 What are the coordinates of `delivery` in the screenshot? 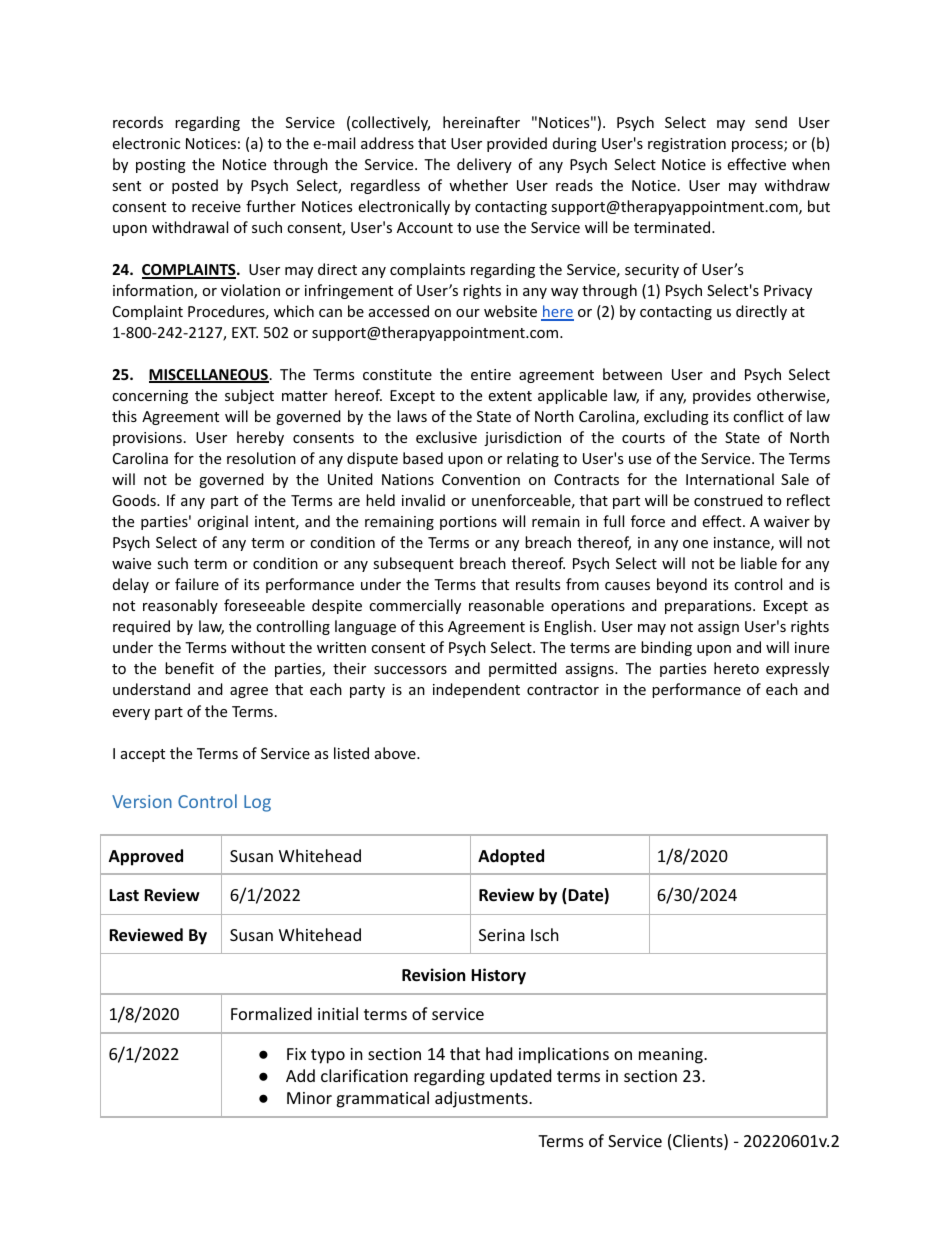 It's located at (484, 165).
